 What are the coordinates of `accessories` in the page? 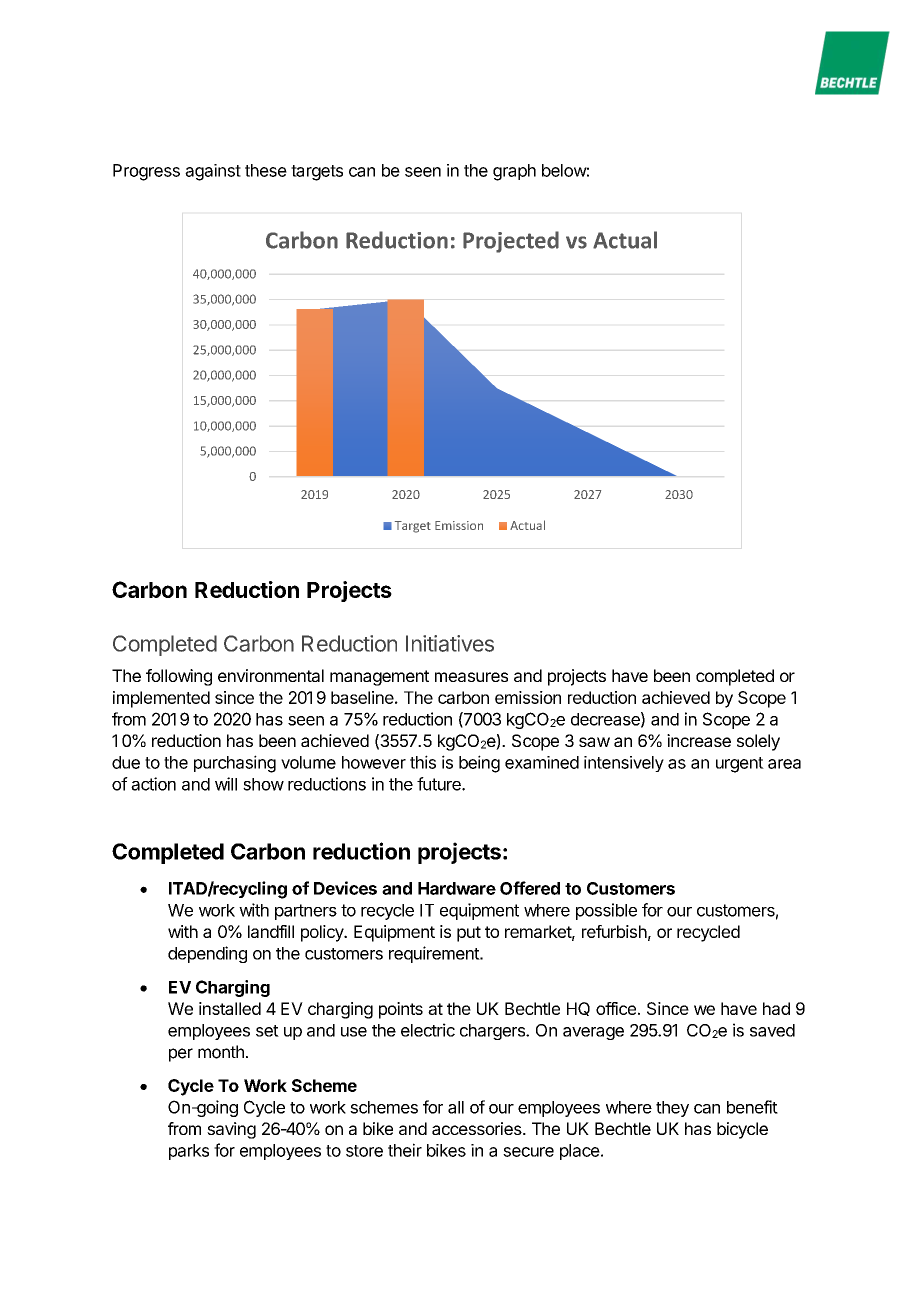 It's located at (478, 1128).
